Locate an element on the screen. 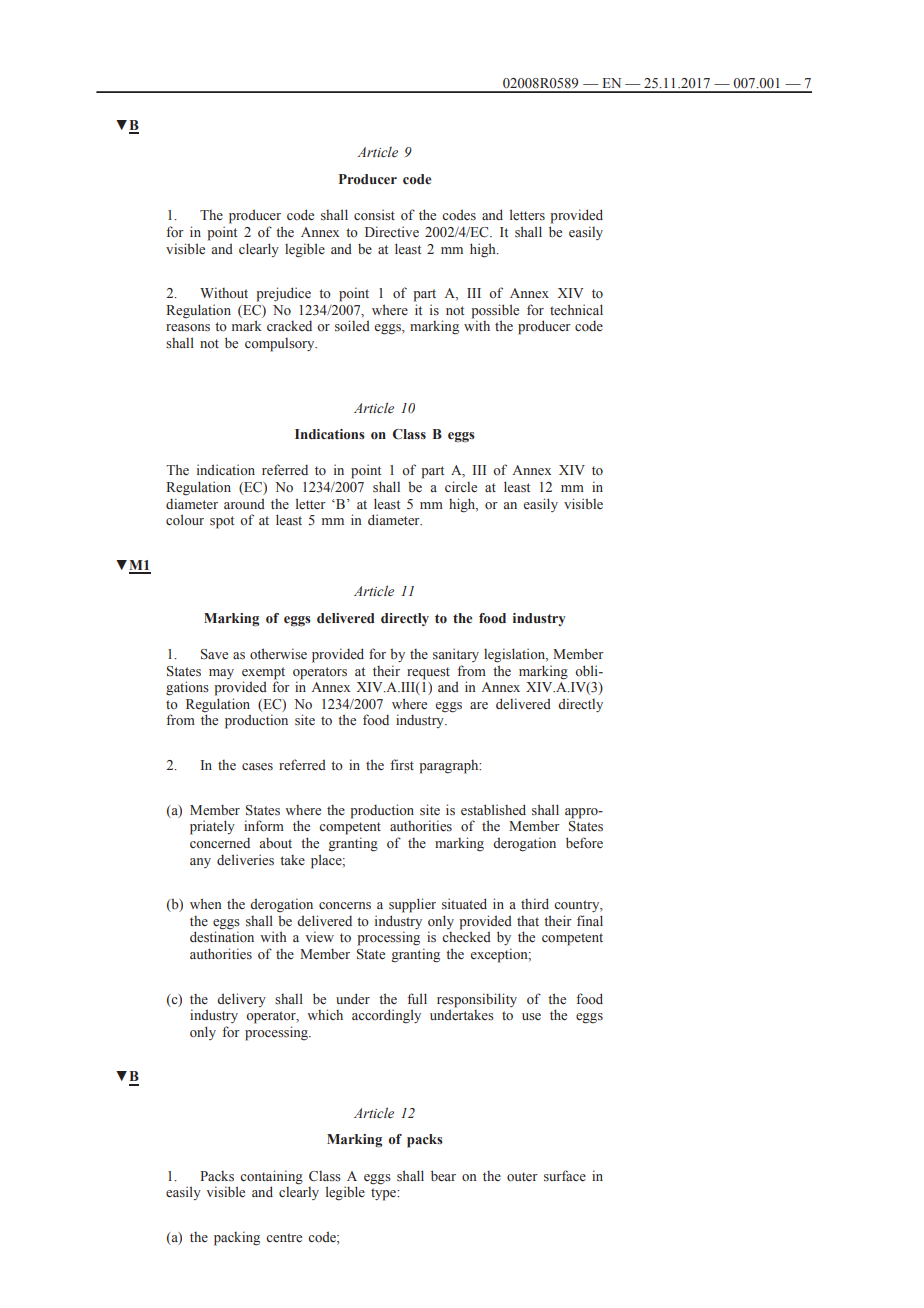 The height and width of the screenshot is (1308, 924). technical is located at coordinates (576, 310).
